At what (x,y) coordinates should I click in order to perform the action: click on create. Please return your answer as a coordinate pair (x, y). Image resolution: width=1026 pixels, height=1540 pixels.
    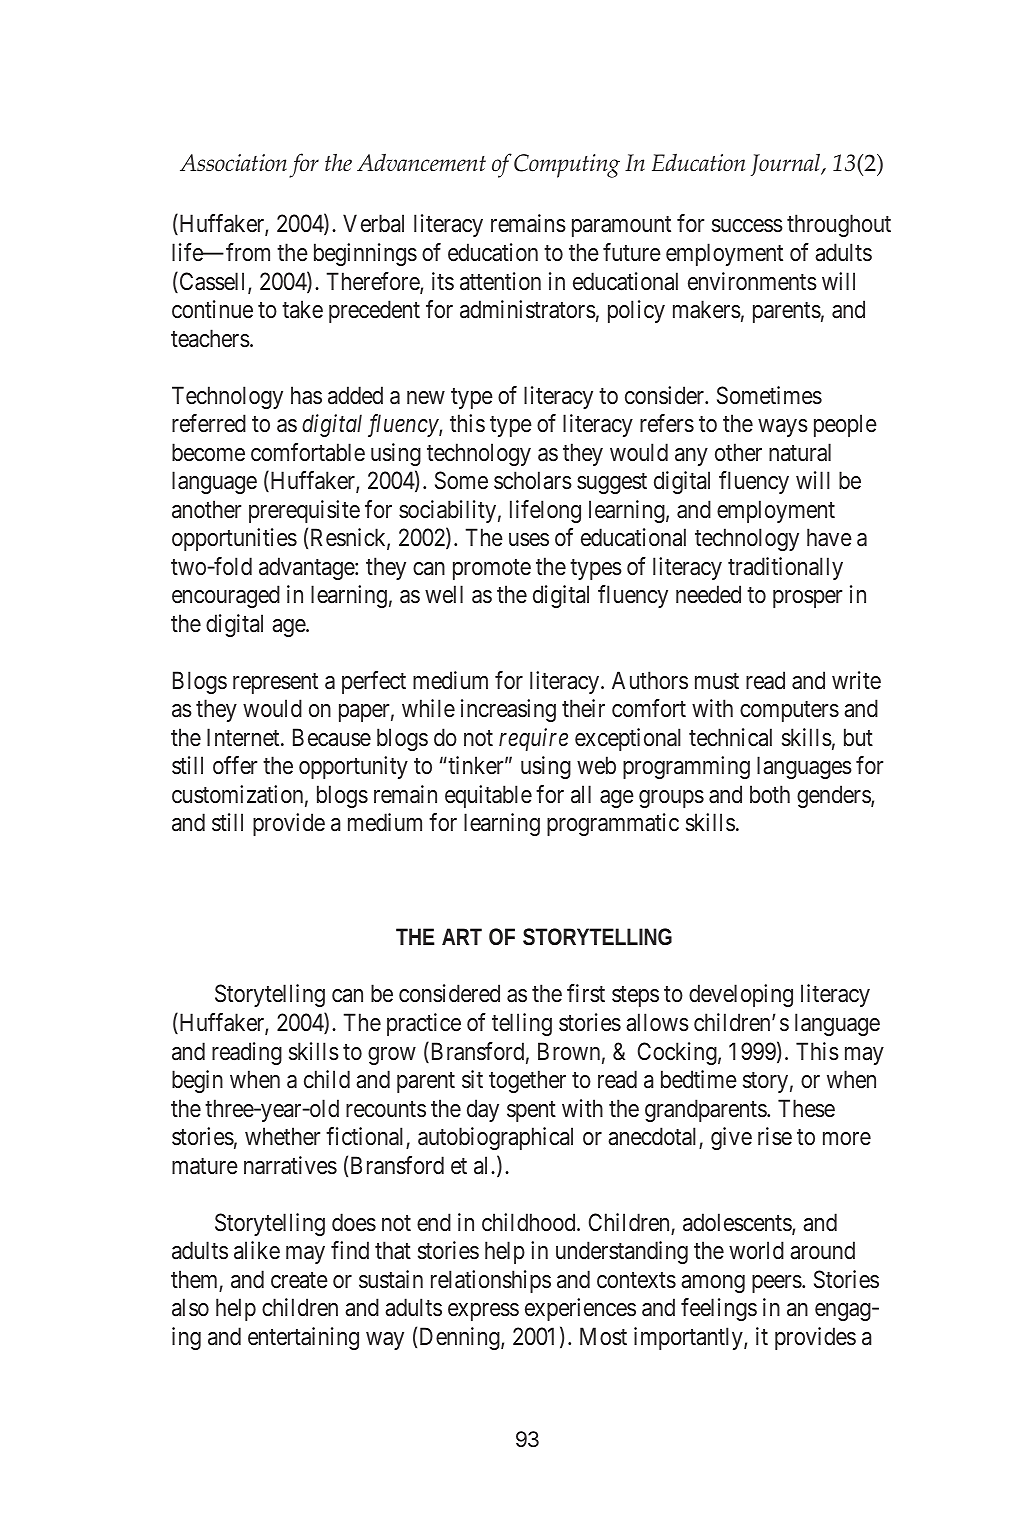
    Looking at the image, I should click on (299, 1280).
